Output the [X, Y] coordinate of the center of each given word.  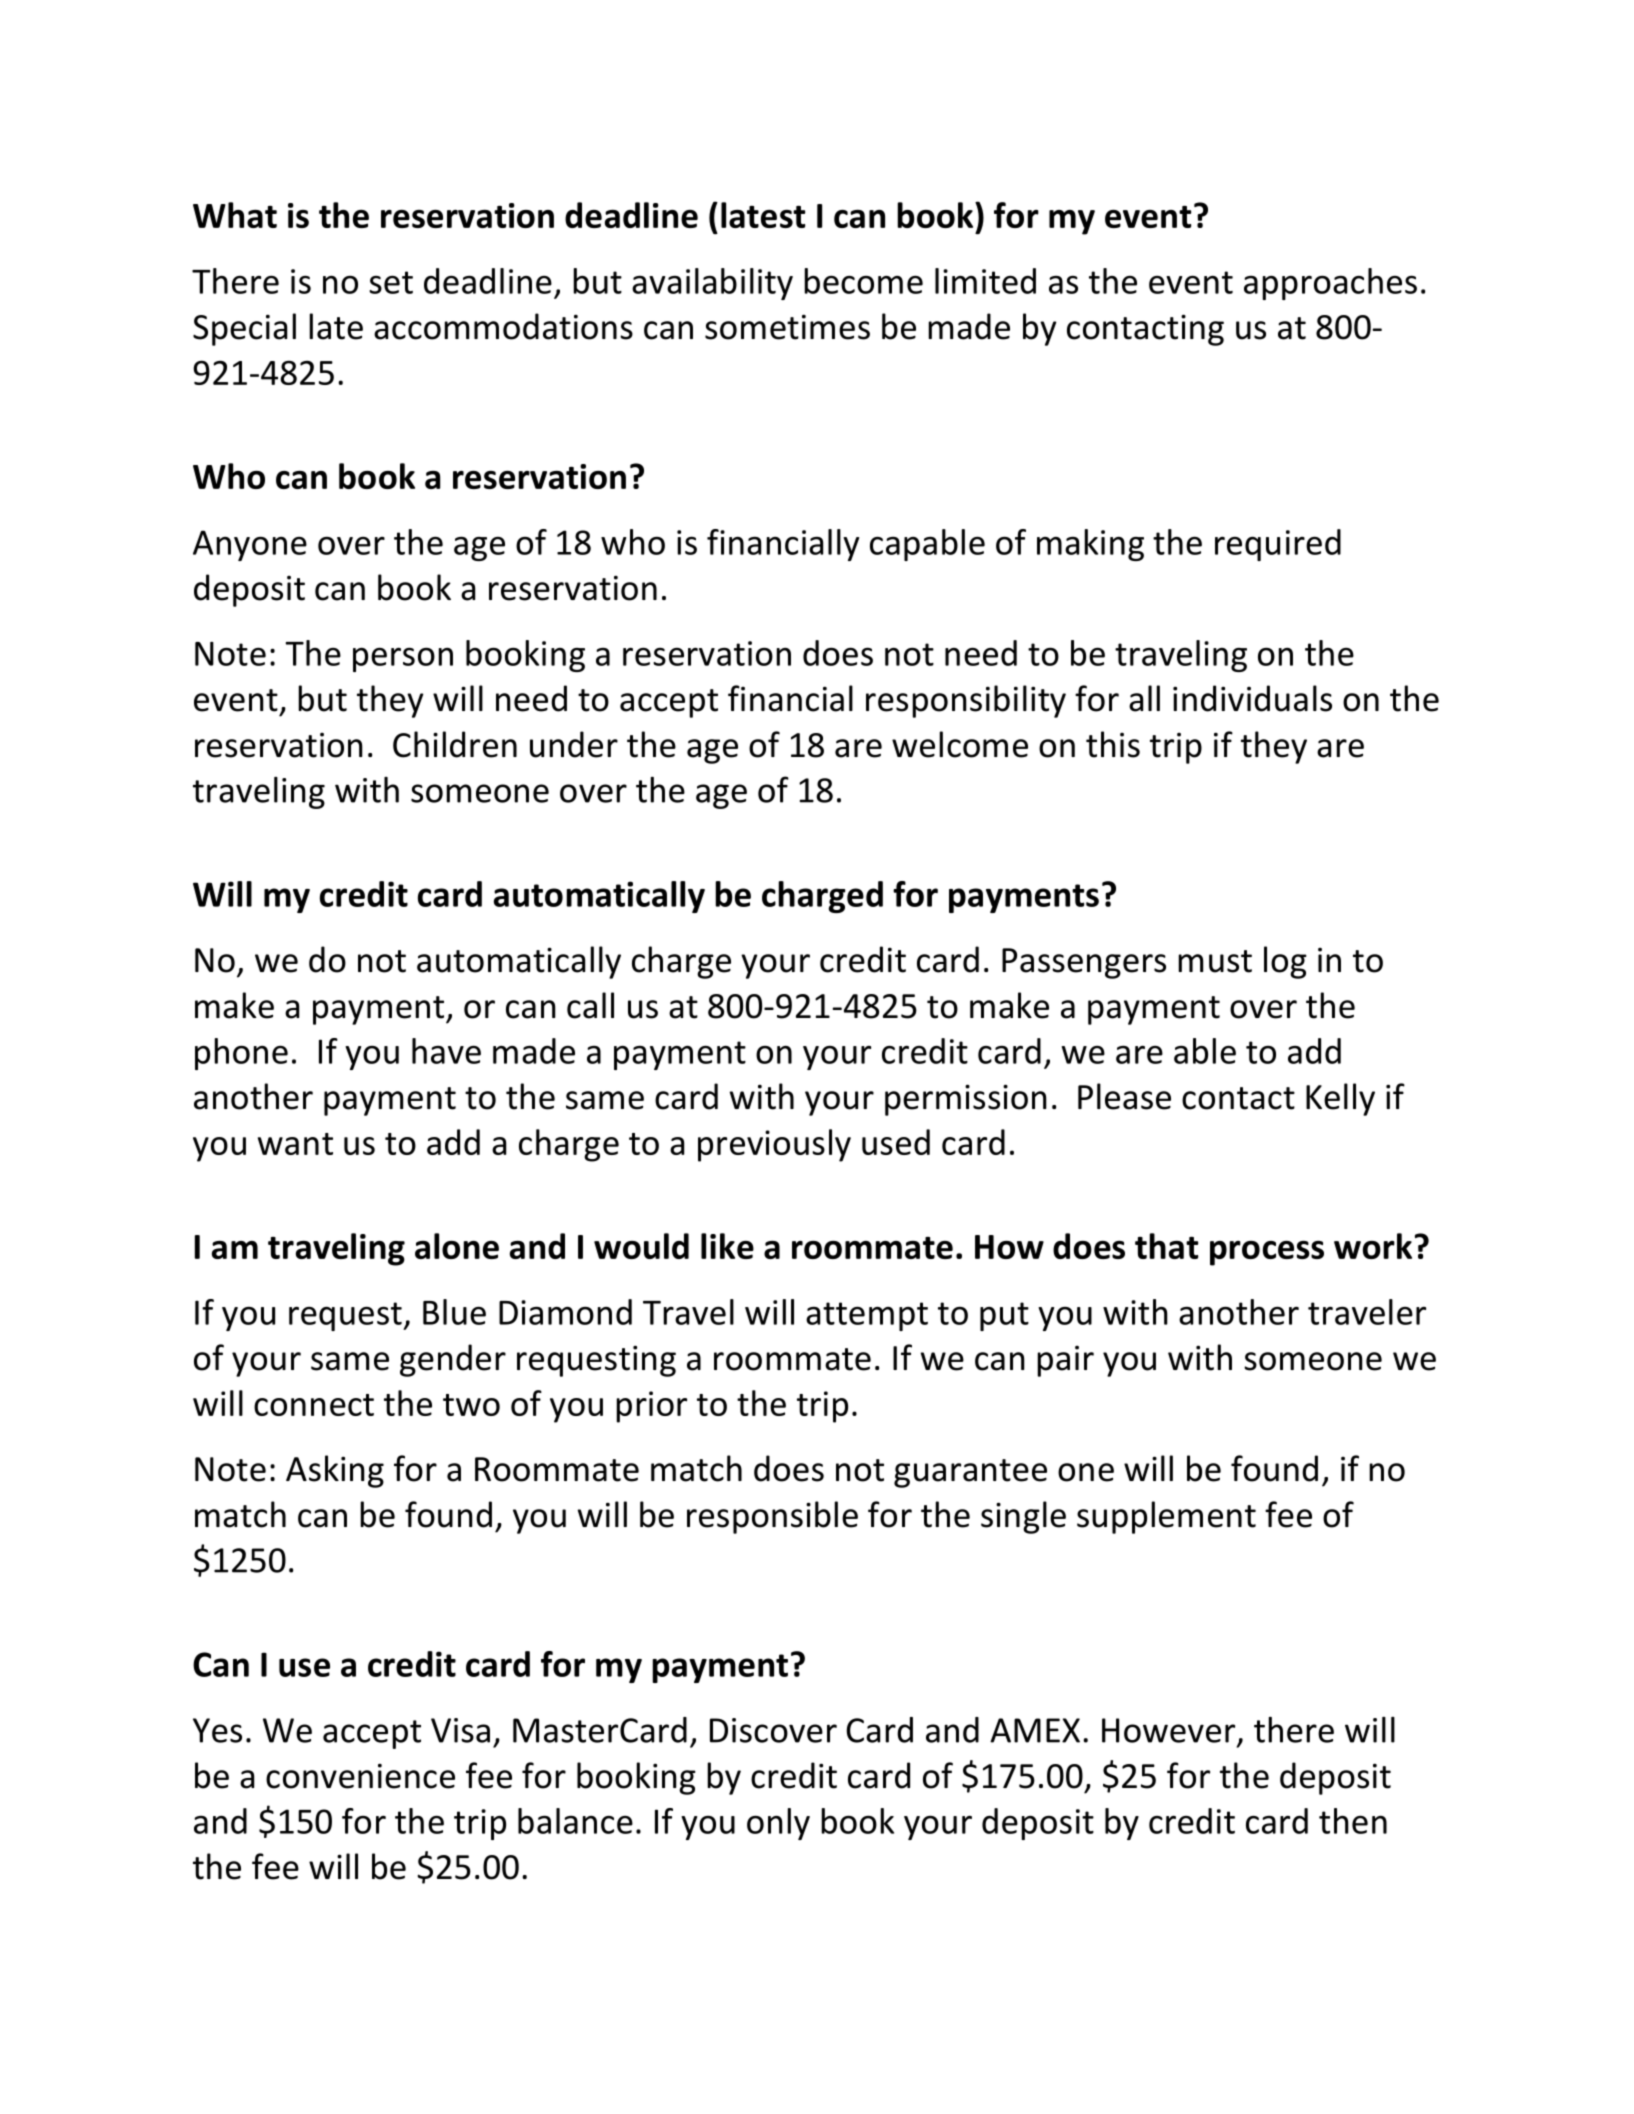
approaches [1330, 284]
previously [774, 1145]
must [1215, 961]
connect [314, 1405]
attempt [867, 1316]
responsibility [966, 701]
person [403, 659]
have [446, 1051]
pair [1065, 1361]
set [391, 282]
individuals [1252, 698]
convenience [360, 1776]
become [863, 281]
